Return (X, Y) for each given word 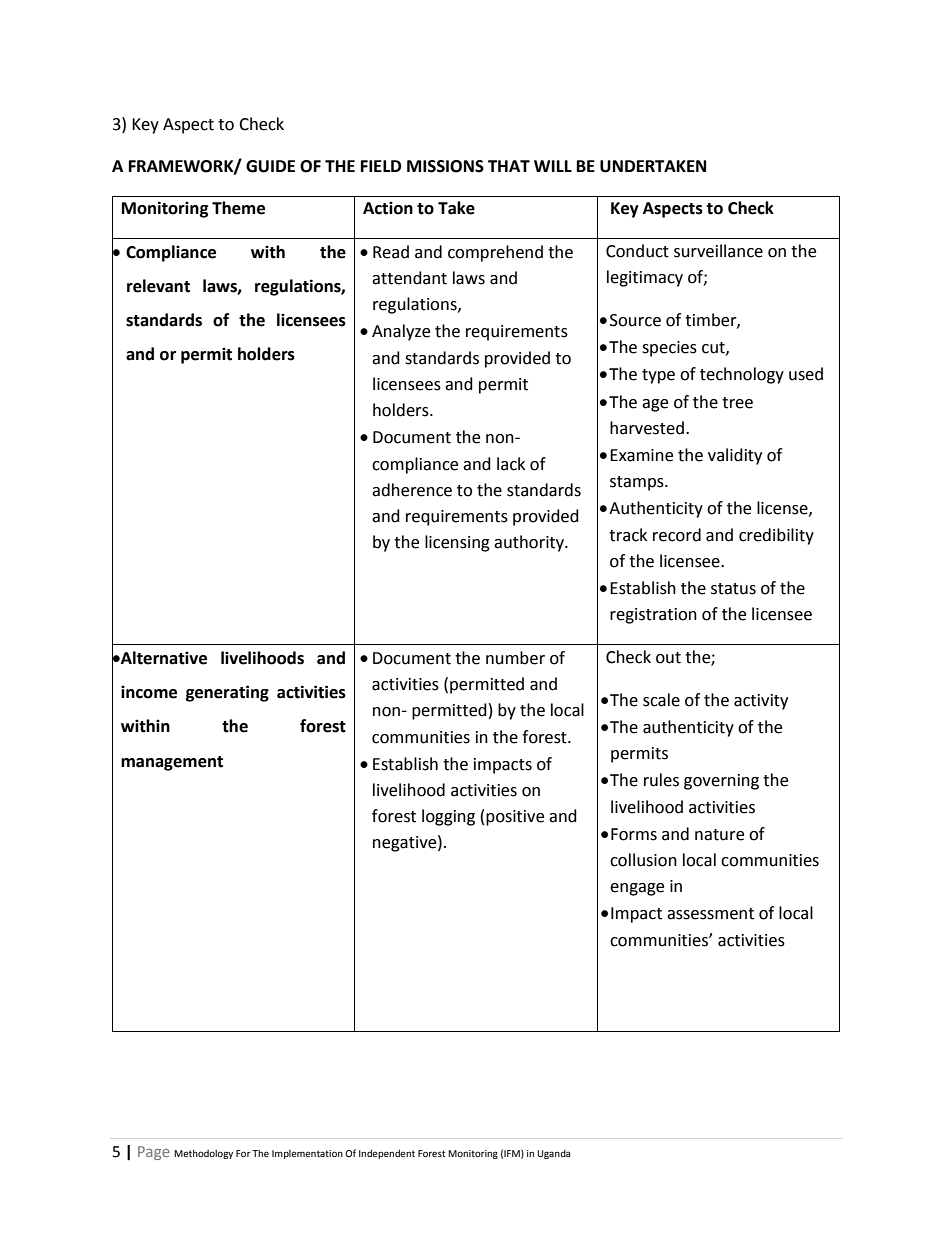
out (668, 658)
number (515, 658)
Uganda (553, 1154)
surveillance (718, 251)
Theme (238, 208)
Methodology (203, 1154)
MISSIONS (445, 166)
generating (227, 693)
